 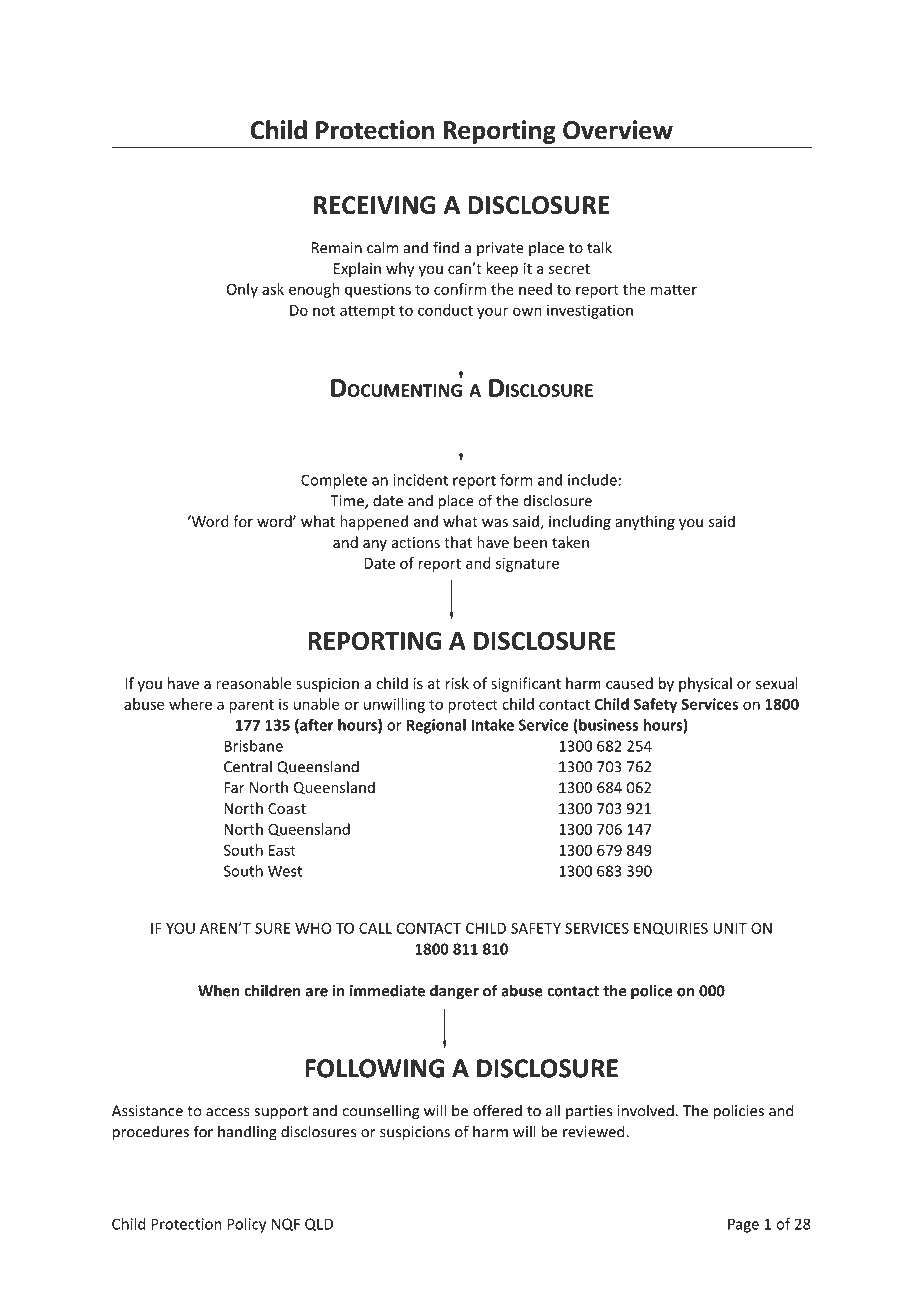 I want to click on Overview, so click(x=618, y=130).
